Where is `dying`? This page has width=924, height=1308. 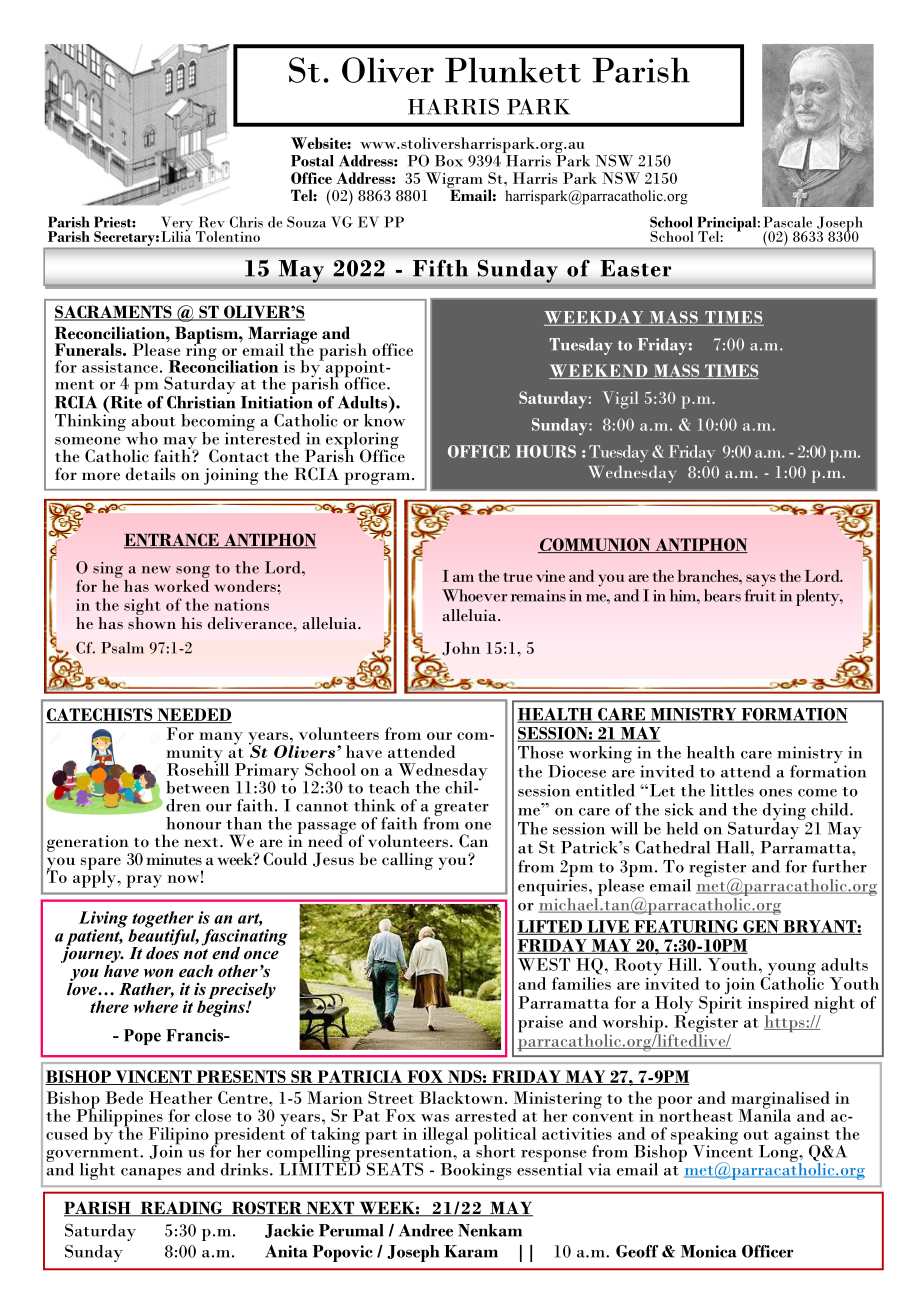 dying is located at coordinates (785, 813).
